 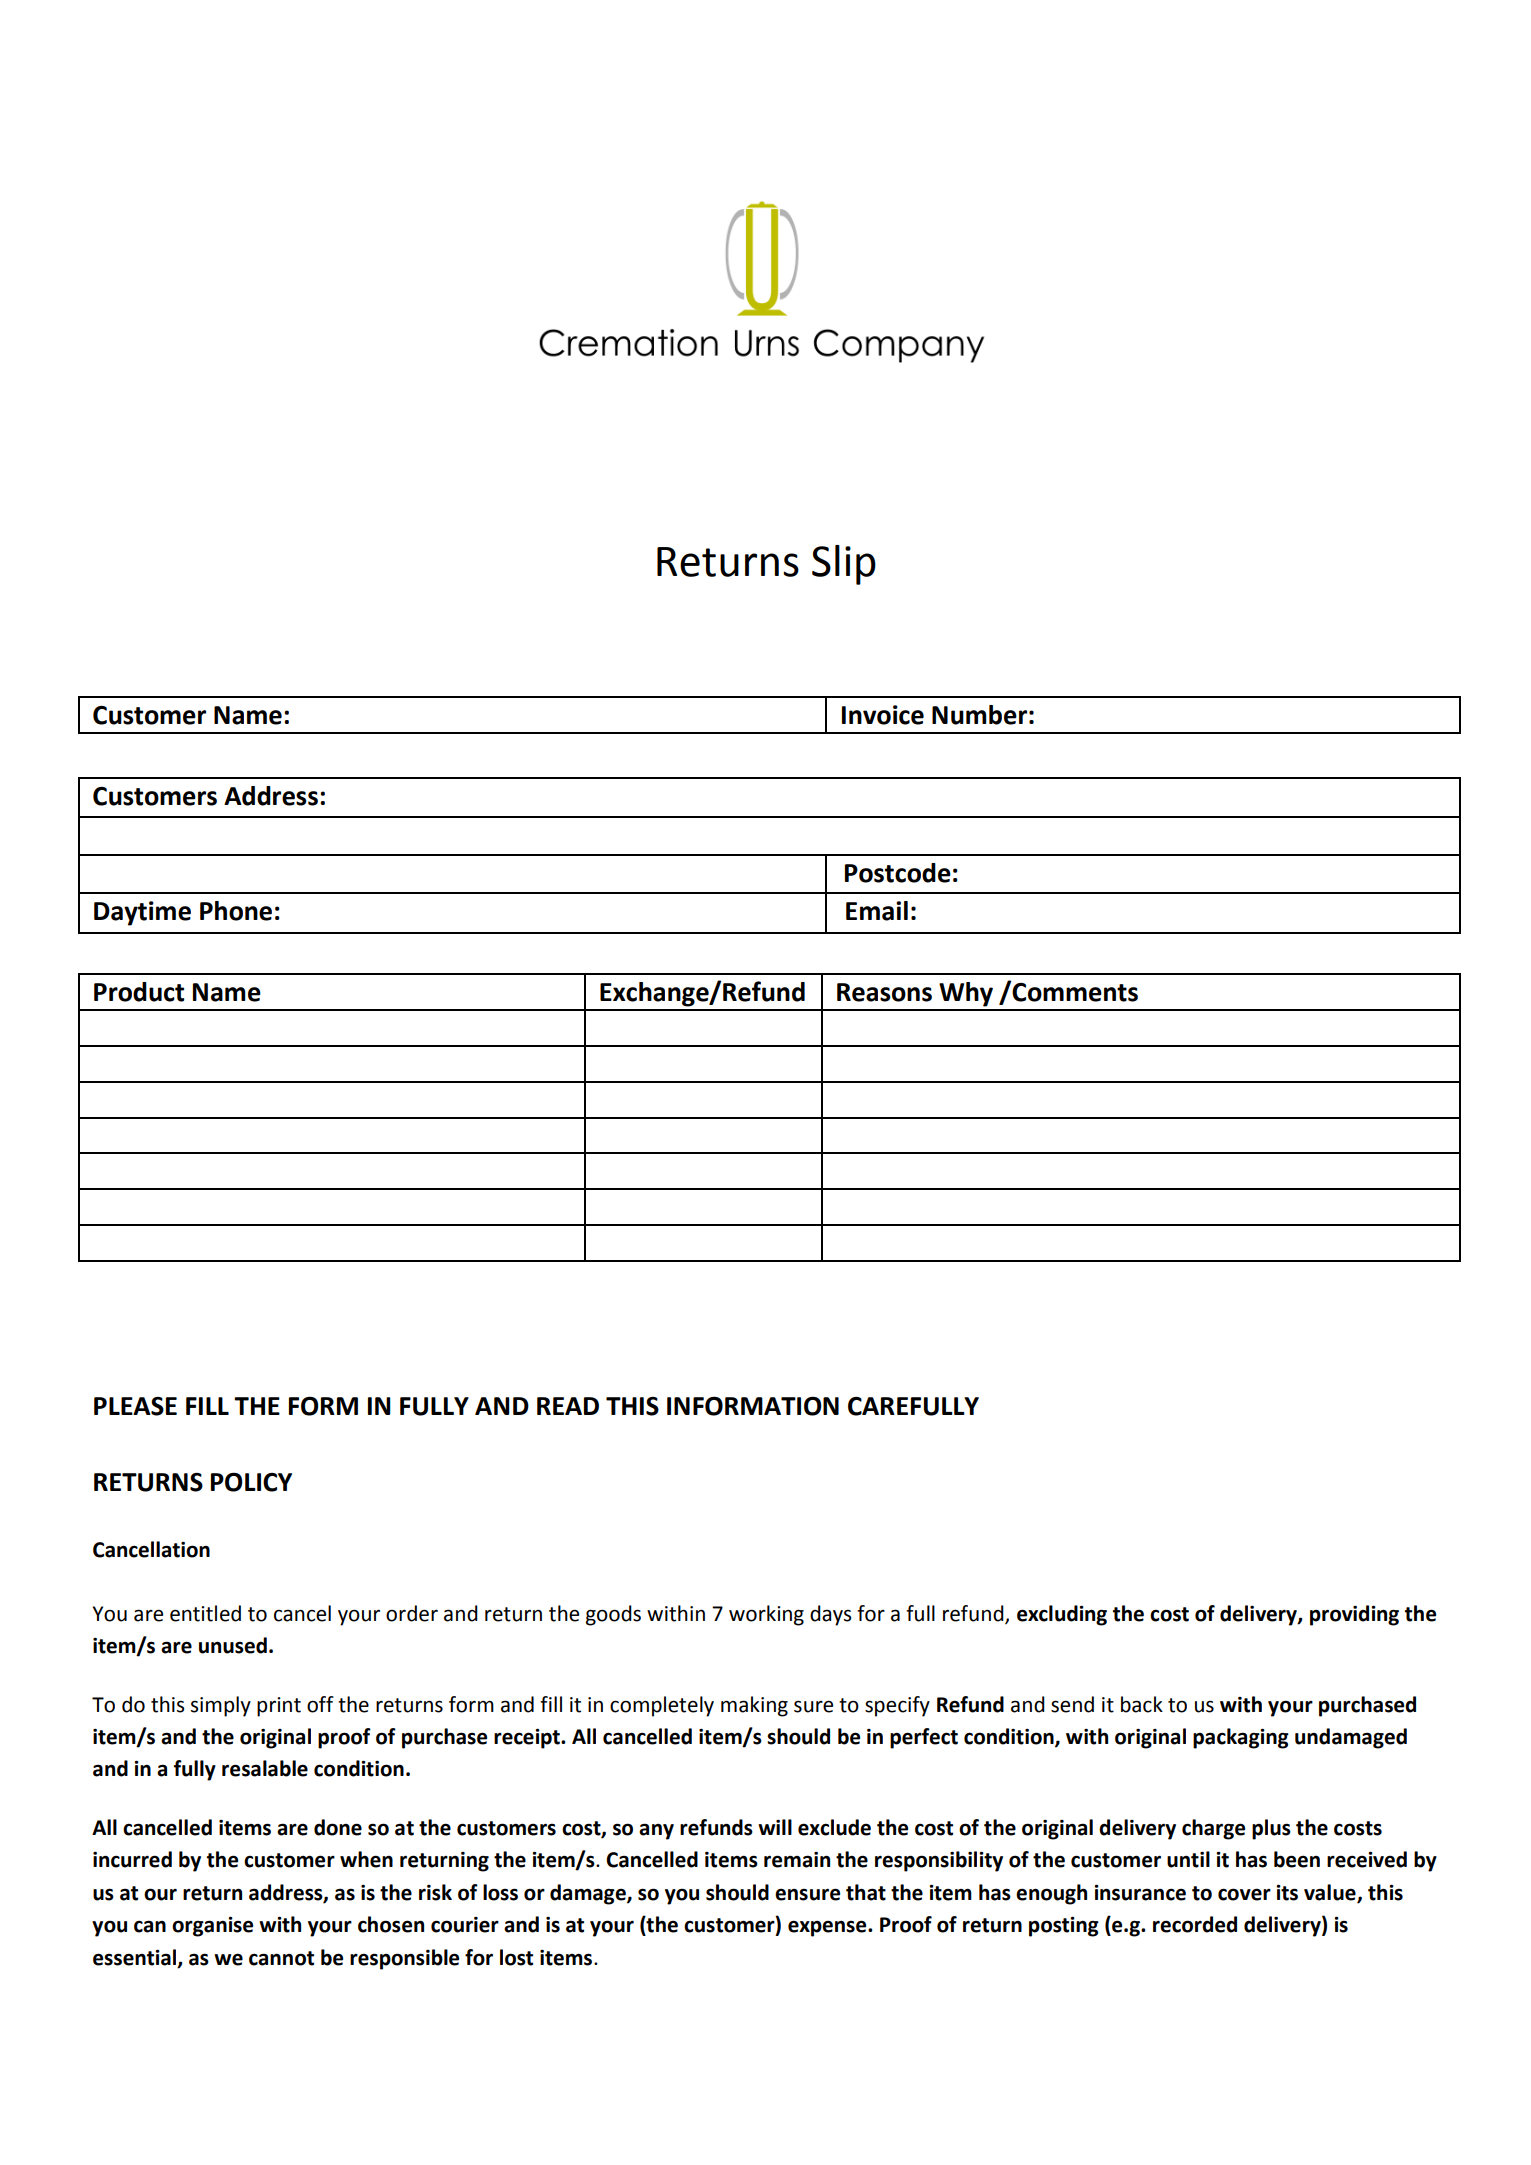 I want to click on Daytime, so click(x=142, y=913).
